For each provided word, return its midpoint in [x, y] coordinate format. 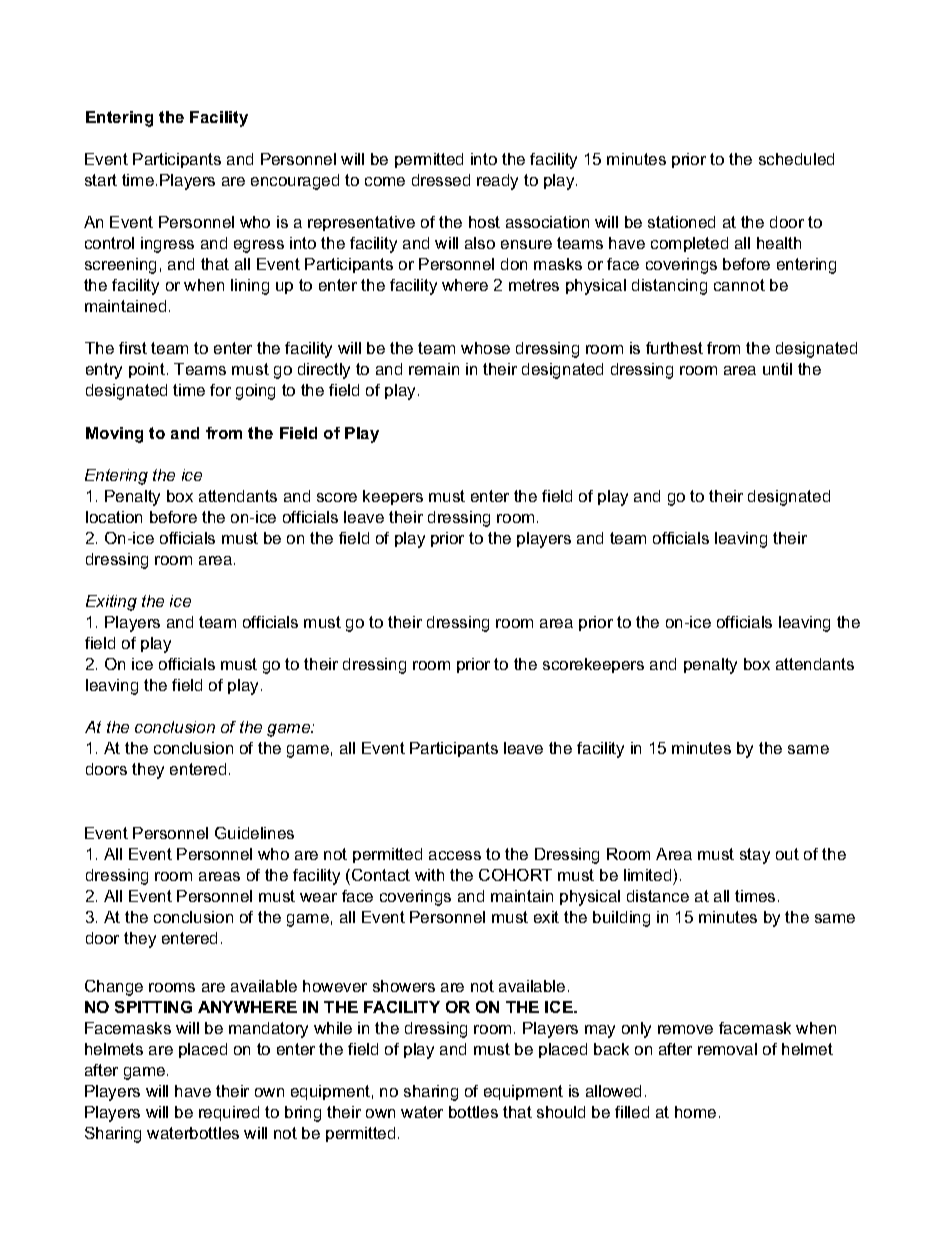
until [777, 369]
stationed [681, 222]
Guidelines [254, 833]
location [114, 517]
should [561, 1112]
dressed [441, 180]
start [101, 180]
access [455, 855]
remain [434, 369]
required [229, 1113]
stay [755, 856]
